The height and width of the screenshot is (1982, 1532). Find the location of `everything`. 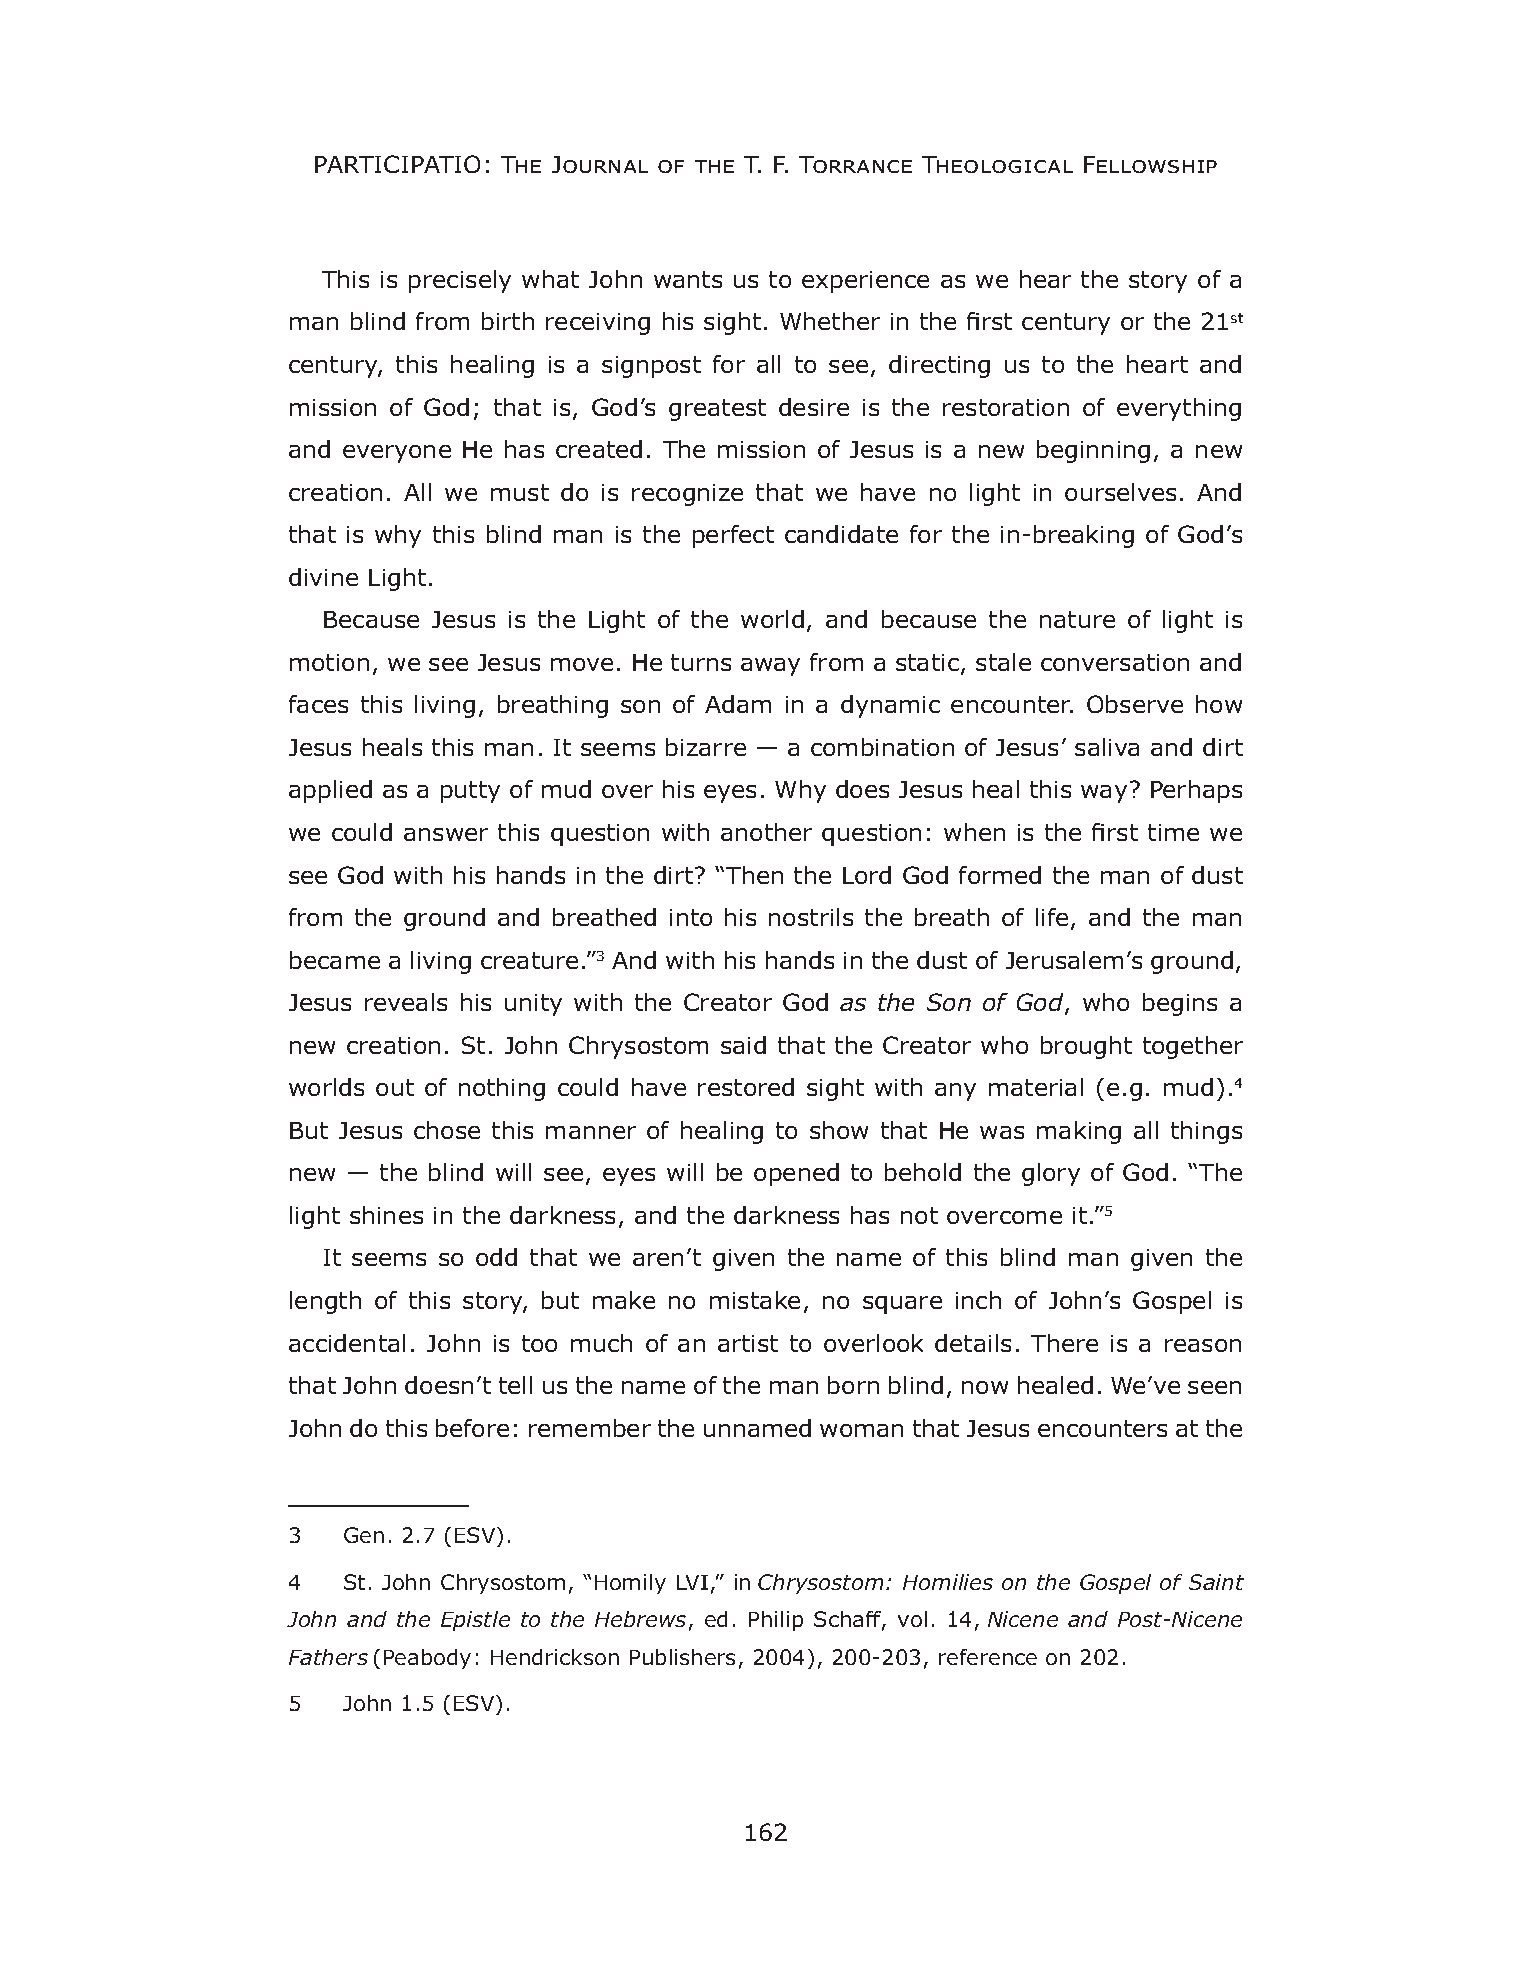

everything is located at coordinates (1179, 409).
